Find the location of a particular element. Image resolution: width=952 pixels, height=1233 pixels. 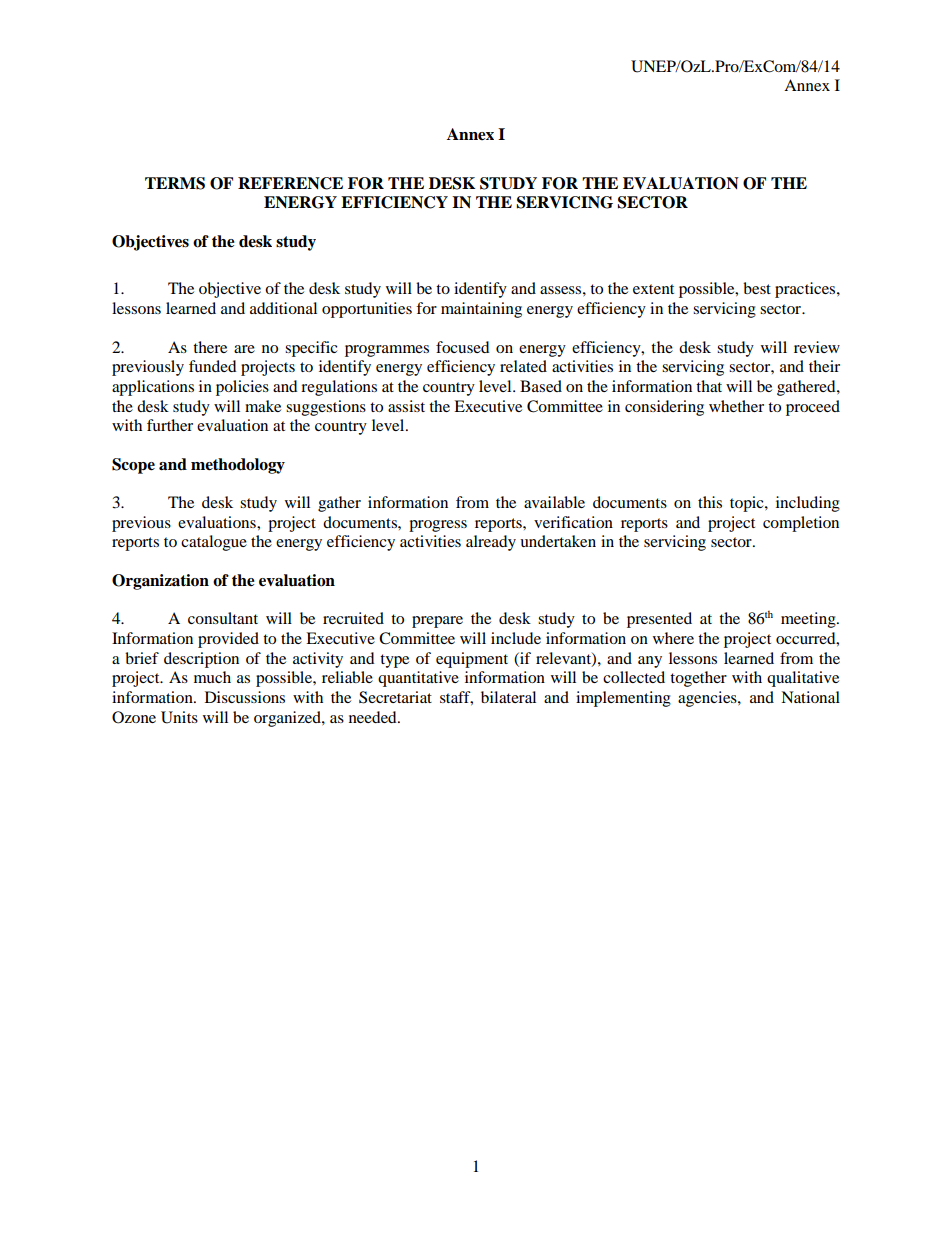

prepare is located at coordinates (437, 622).
